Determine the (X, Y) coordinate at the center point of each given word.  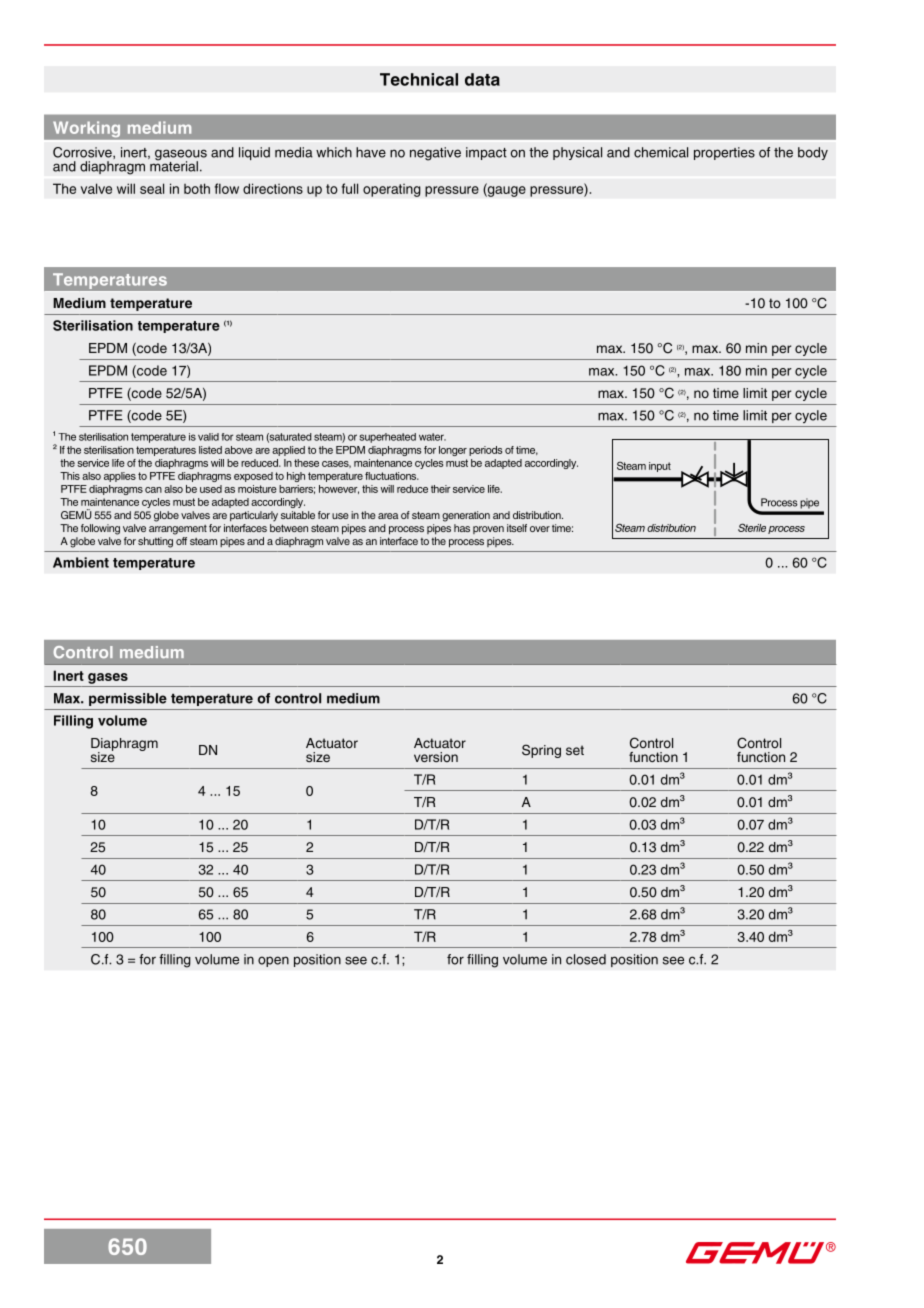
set (575, 750)
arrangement (178, 530)
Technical (419, 79)
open (273, 961)
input (660, 467)
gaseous (181, 156)
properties (724, 153)
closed (586, 959)
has (462, 528)
